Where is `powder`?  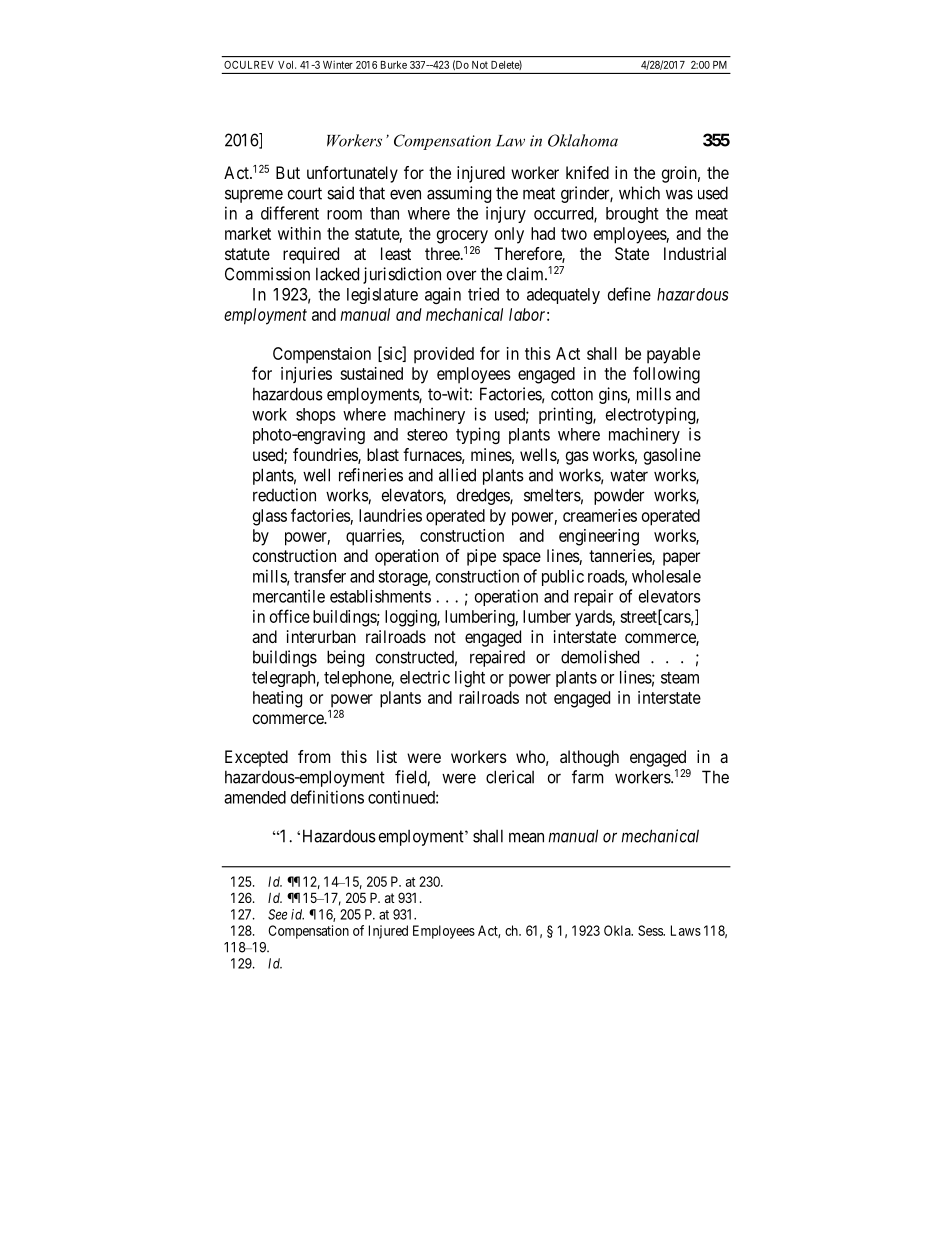
powder is located at coordinates (619, 496).
